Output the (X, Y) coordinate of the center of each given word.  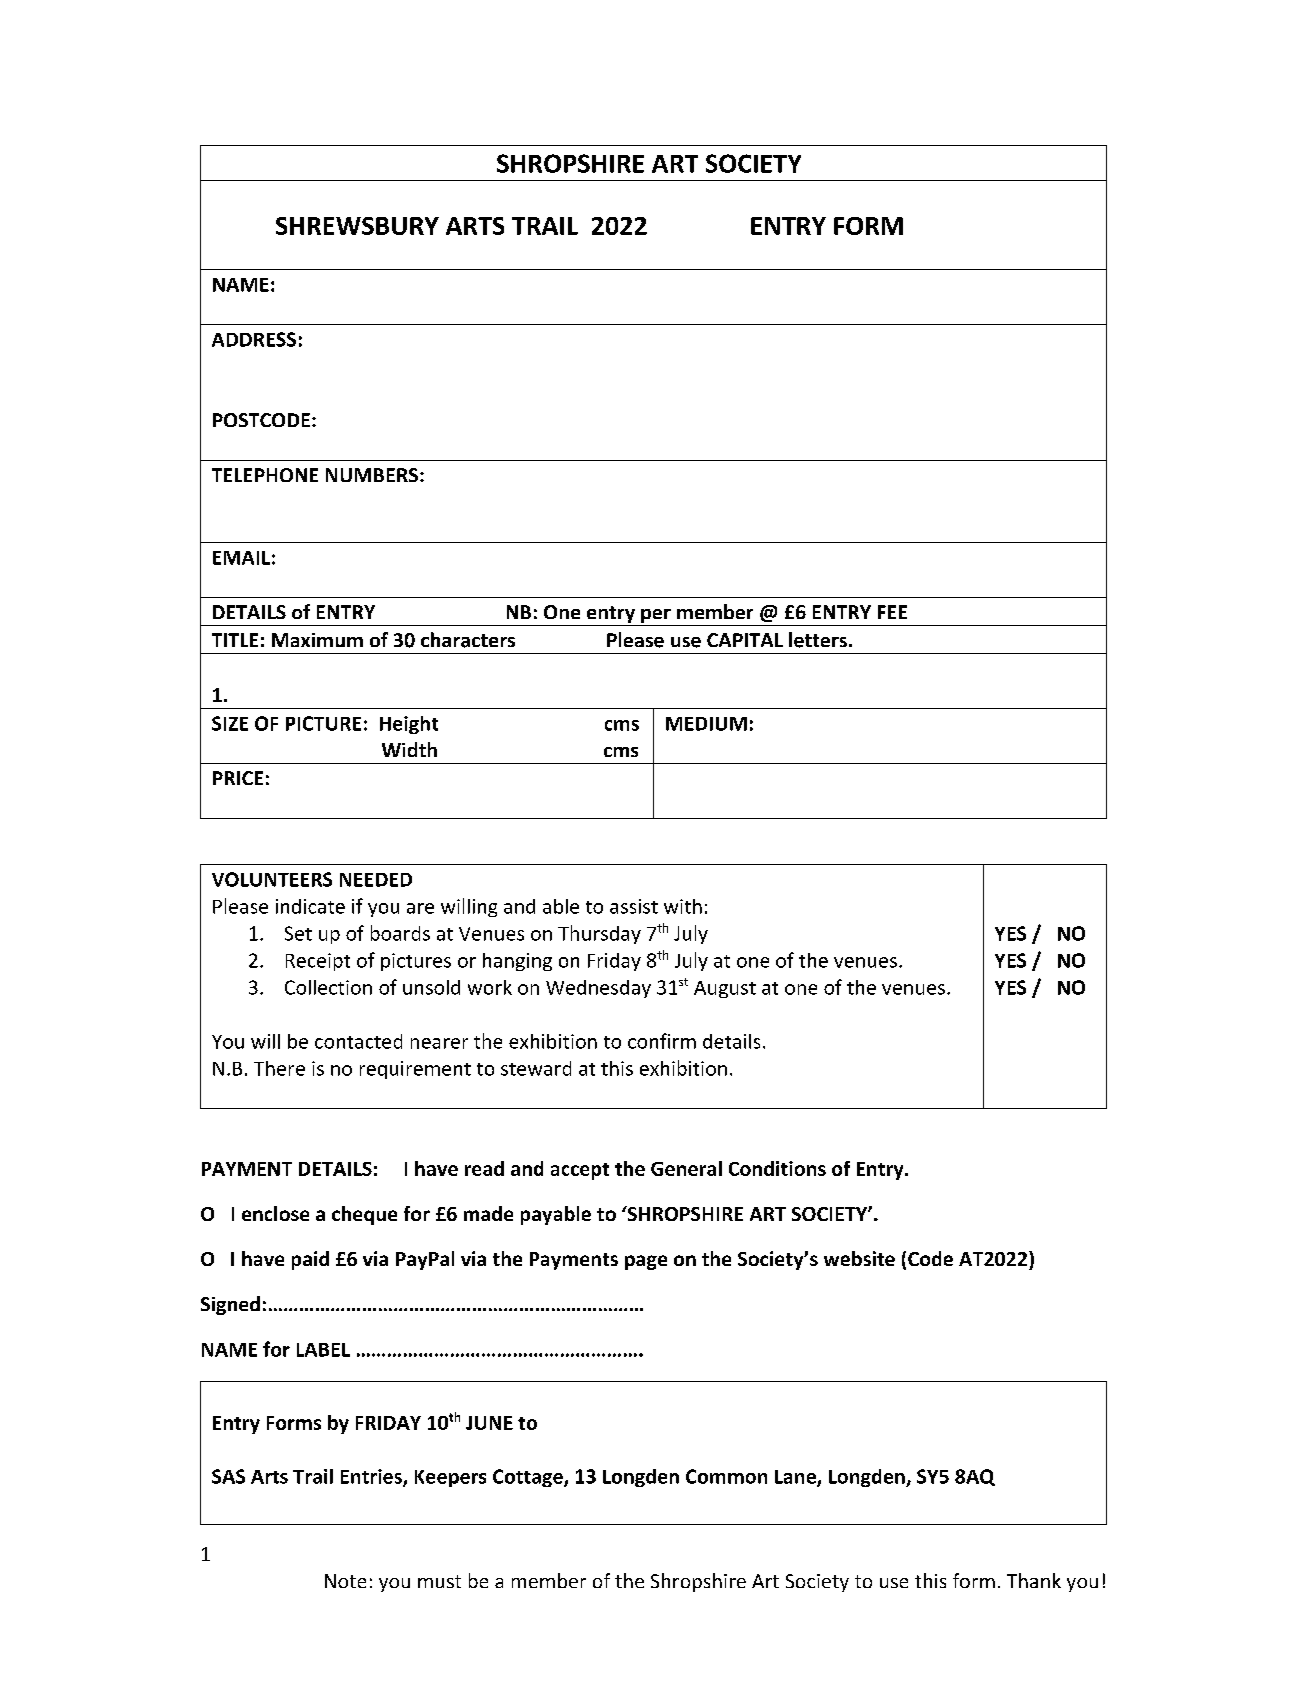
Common (726, 1476)
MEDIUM (706, 724)
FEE (892, 612)
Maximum (317, 640)
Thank (1034, 1580)
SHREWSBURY (357, 226)
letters (818, 640)
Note (345, 1581)
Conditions (777, 1168)
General (686, 1168)
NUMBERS (373, 475)
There (279, 1068)
